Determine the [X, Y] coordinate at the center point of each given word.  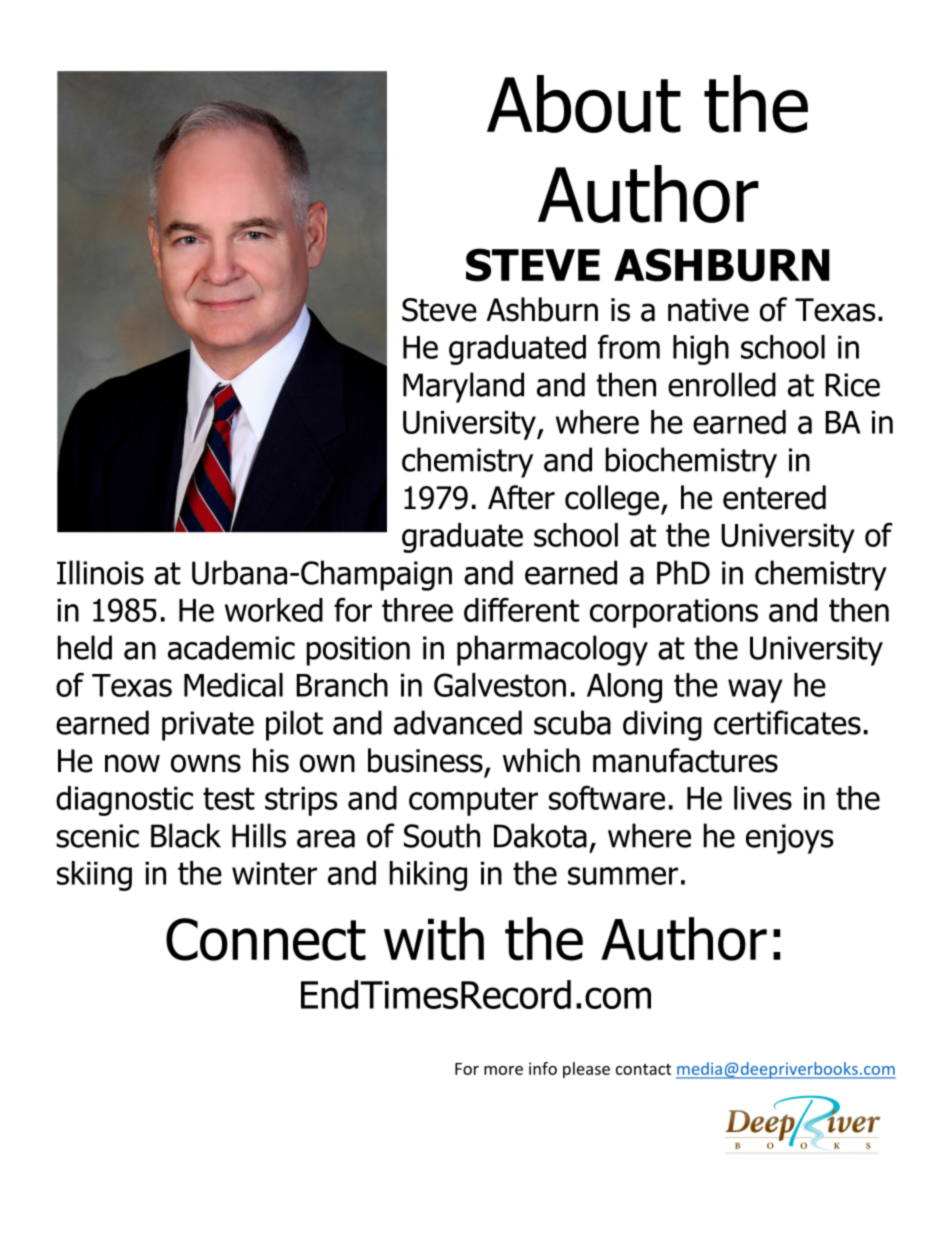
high [701, 350]
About [584, 104]
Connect [266, 939]
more [503, 1070]
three [417, 610]
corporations [674, 613]
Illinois [100, 572]
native [708, 310]
